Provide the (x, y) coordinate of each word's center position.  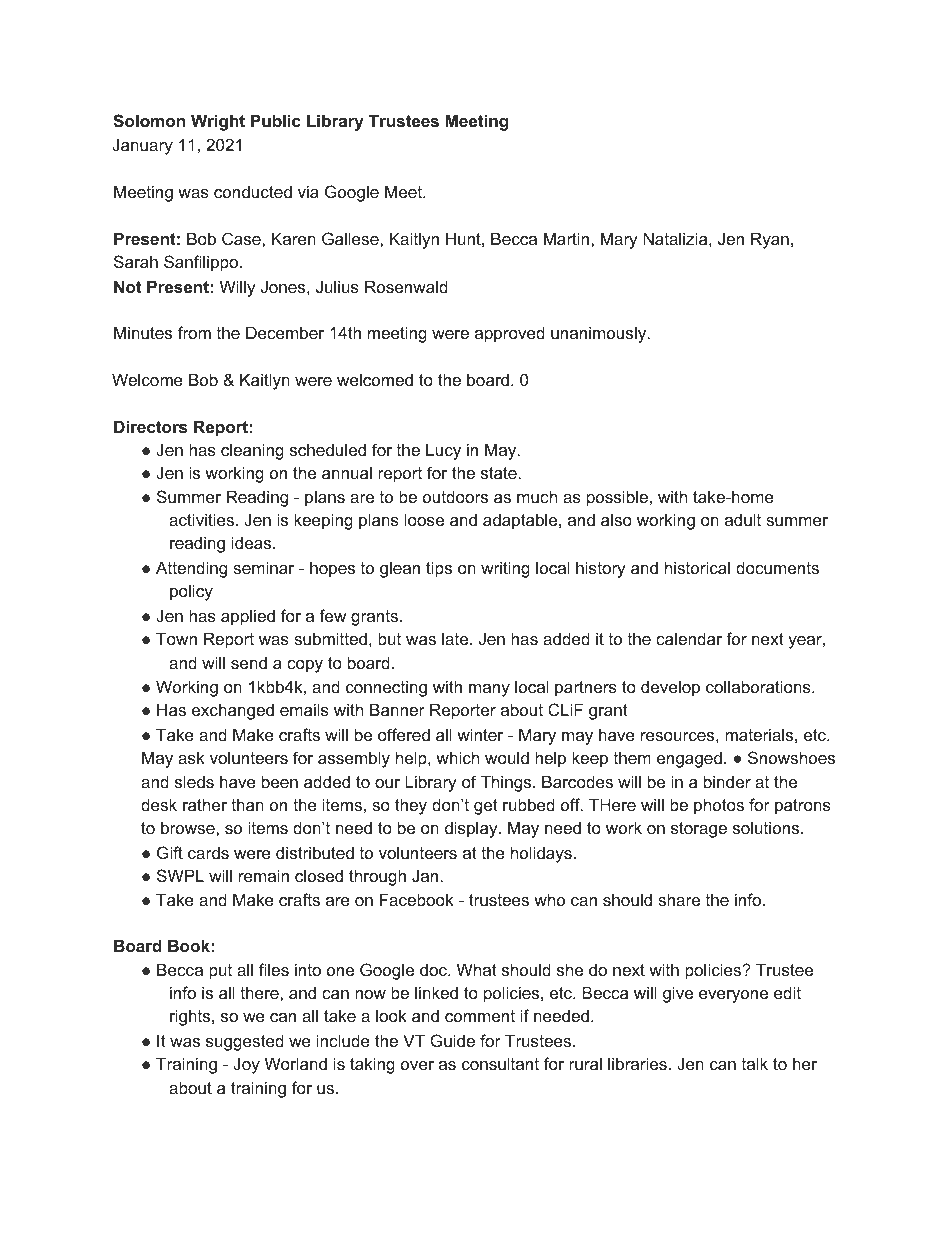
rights (191, 1017)
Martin (568, 238)
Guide (452, 1040)
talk (755, 1063)
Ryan (770, 240)
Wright (218, 122)
